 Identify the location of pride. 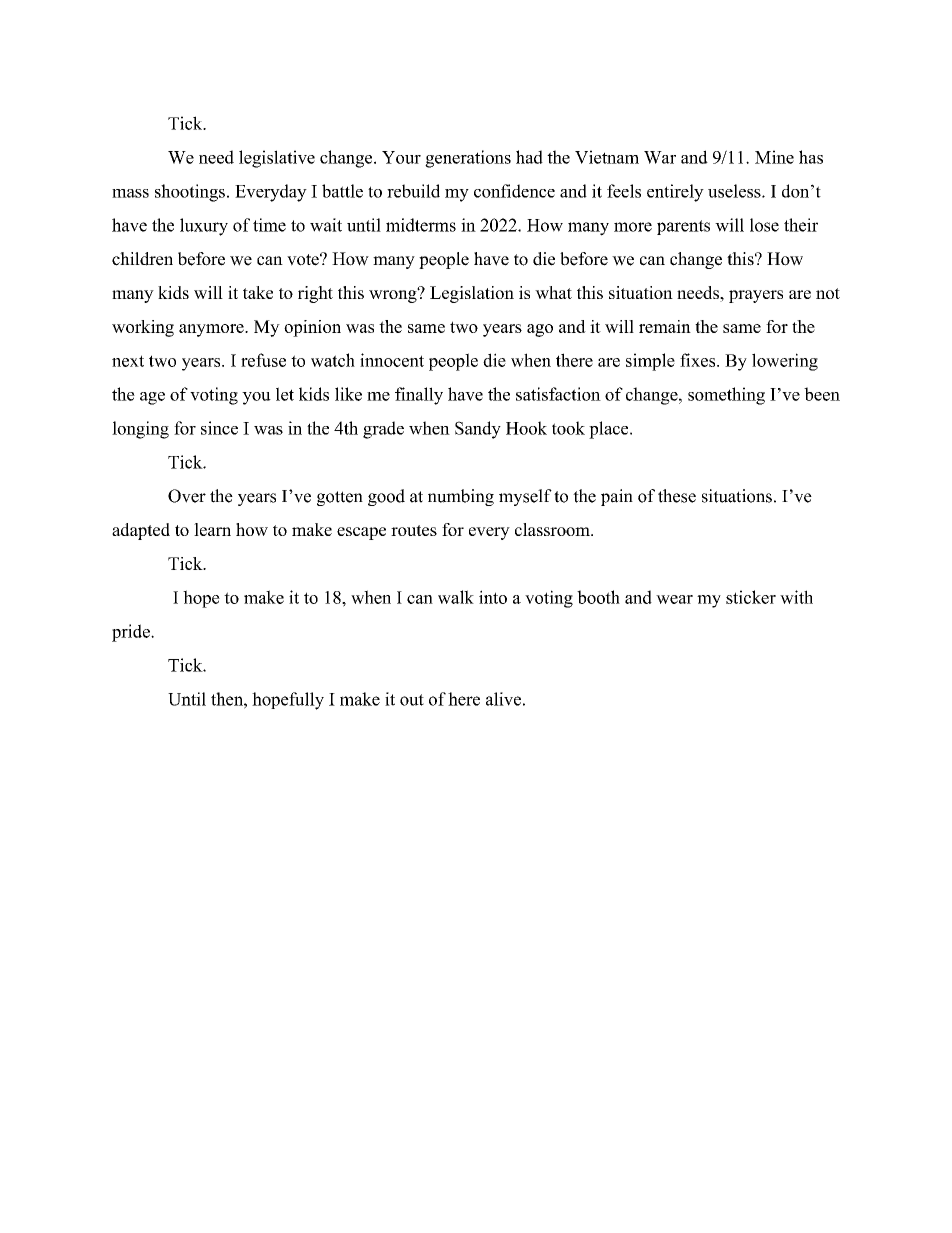
(132, 633).
